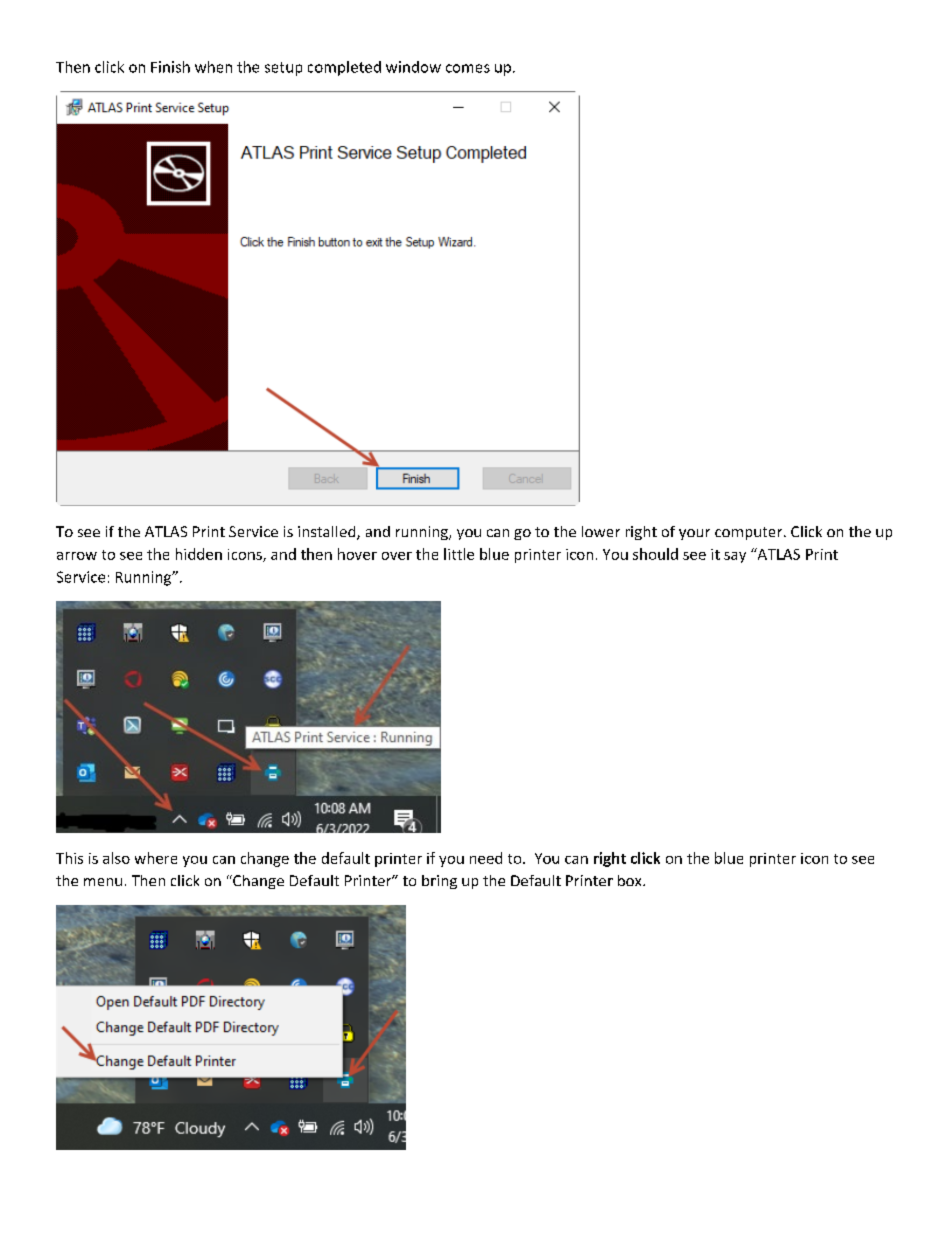 This document has width=952, height=1233. I want to click on little, so click(459, 554).
